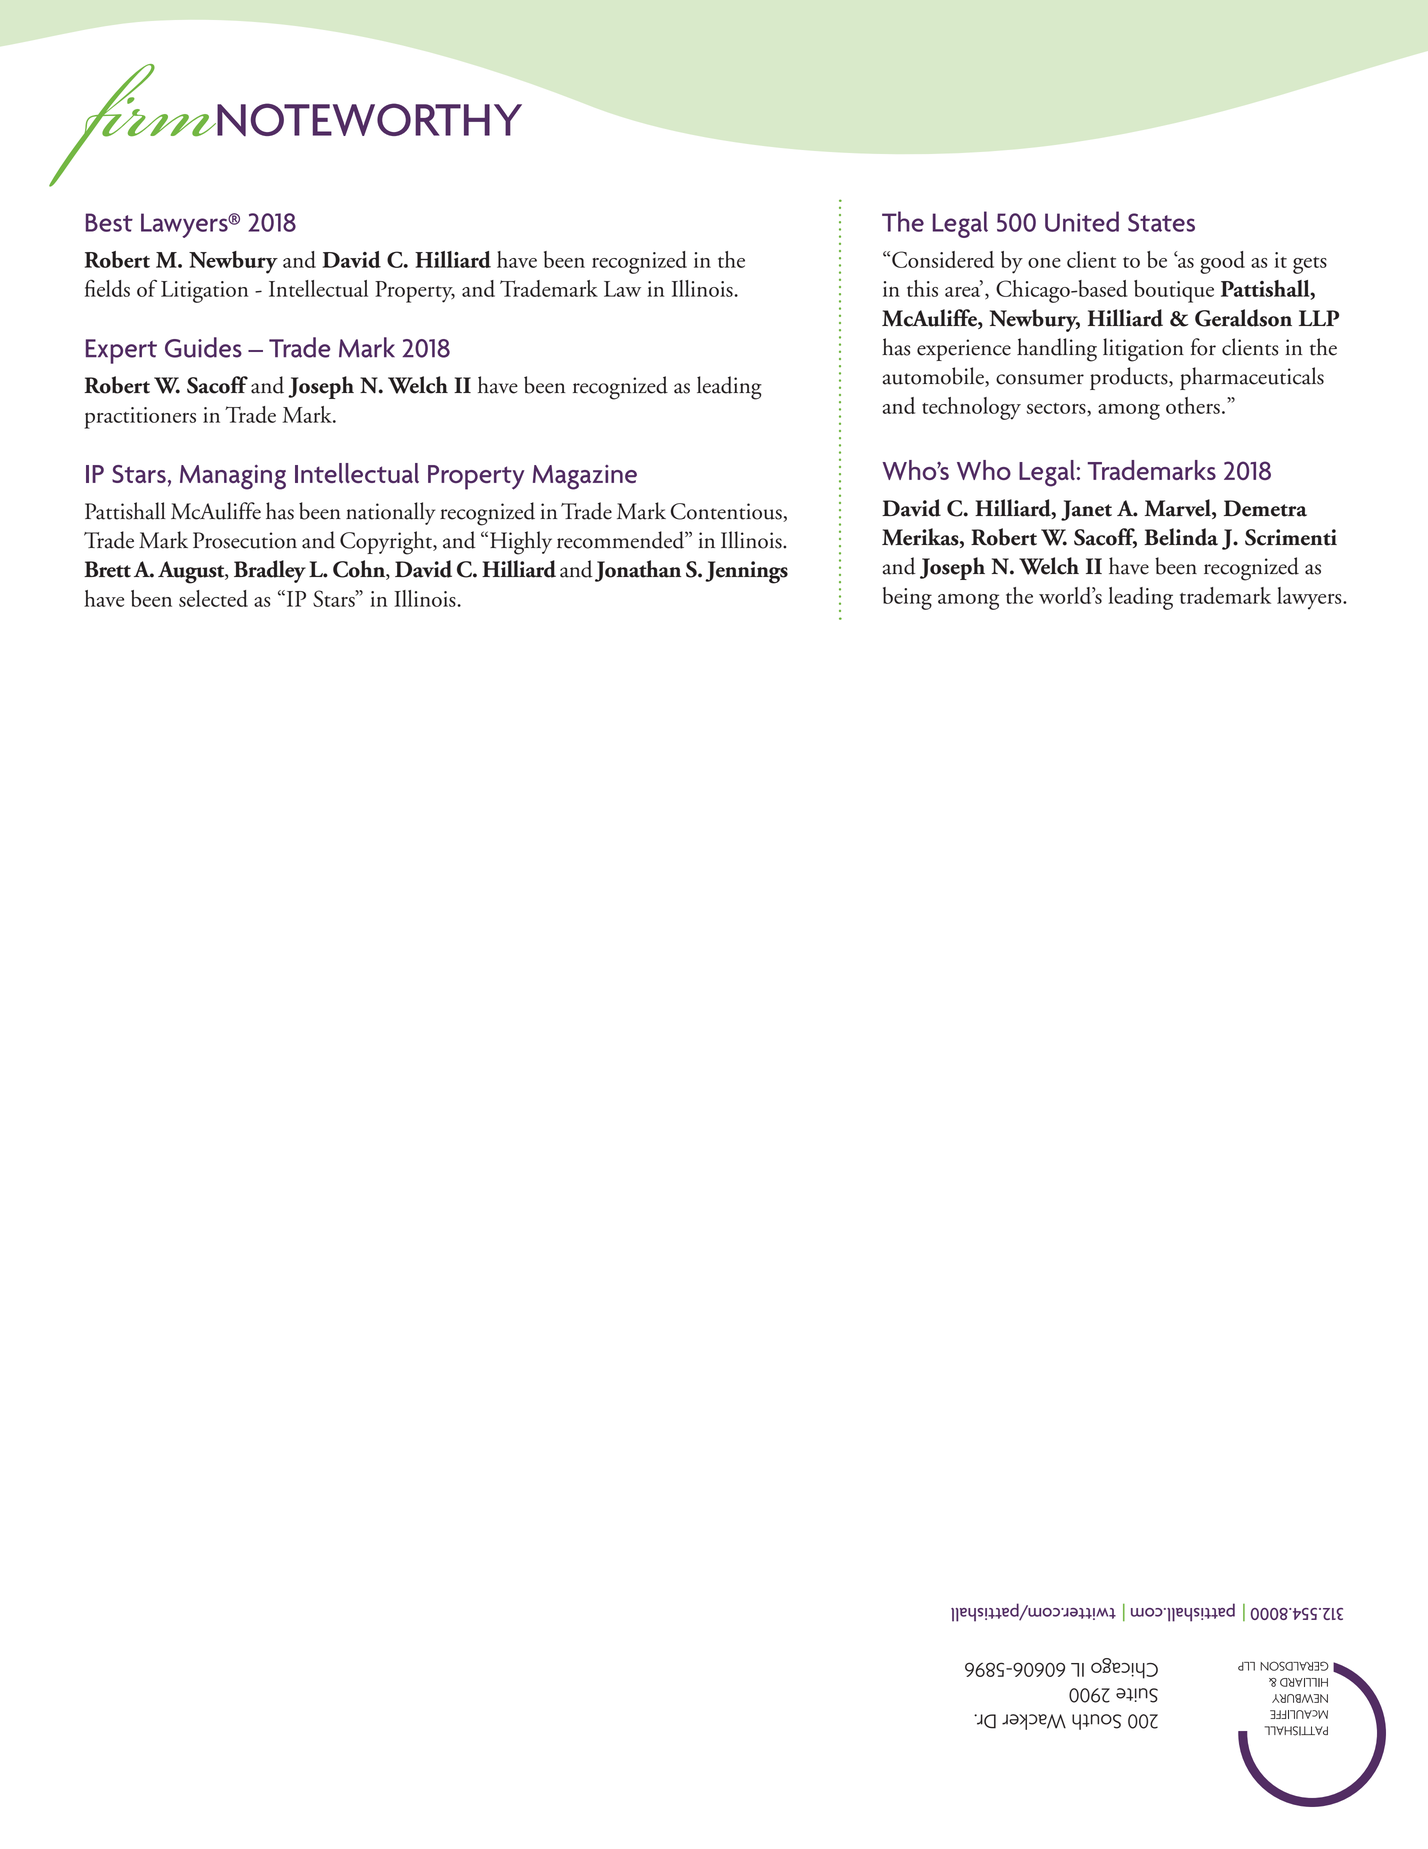 The height and width of the page is (1849, 1428). Describe the element at coordinates (1161, 222) in the page. I see `States` at that location.
